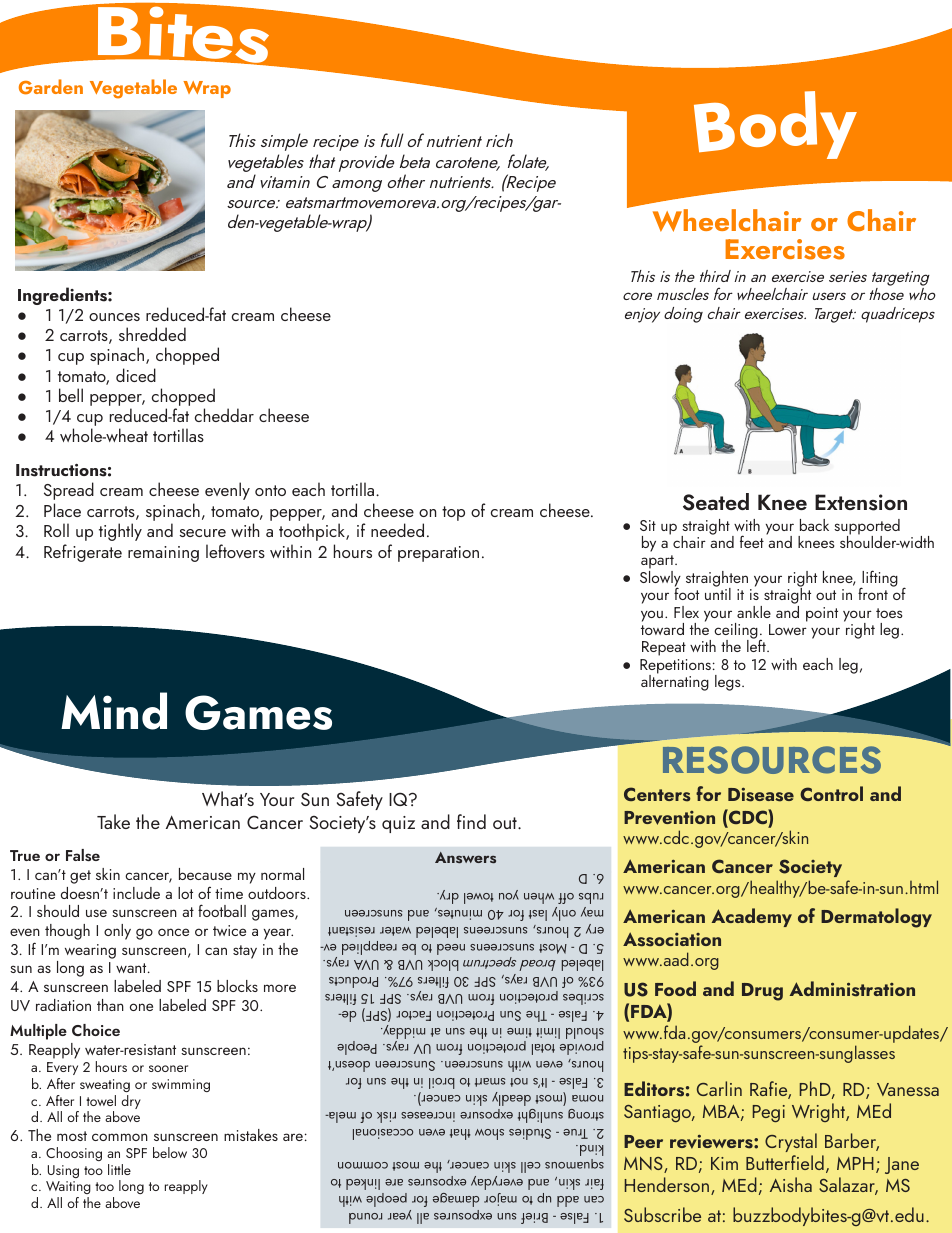 This screenshot has width=952, height=1233. Describe the element at coordinates (438, 554) in the screenshot. I see `preparation` at that location.
